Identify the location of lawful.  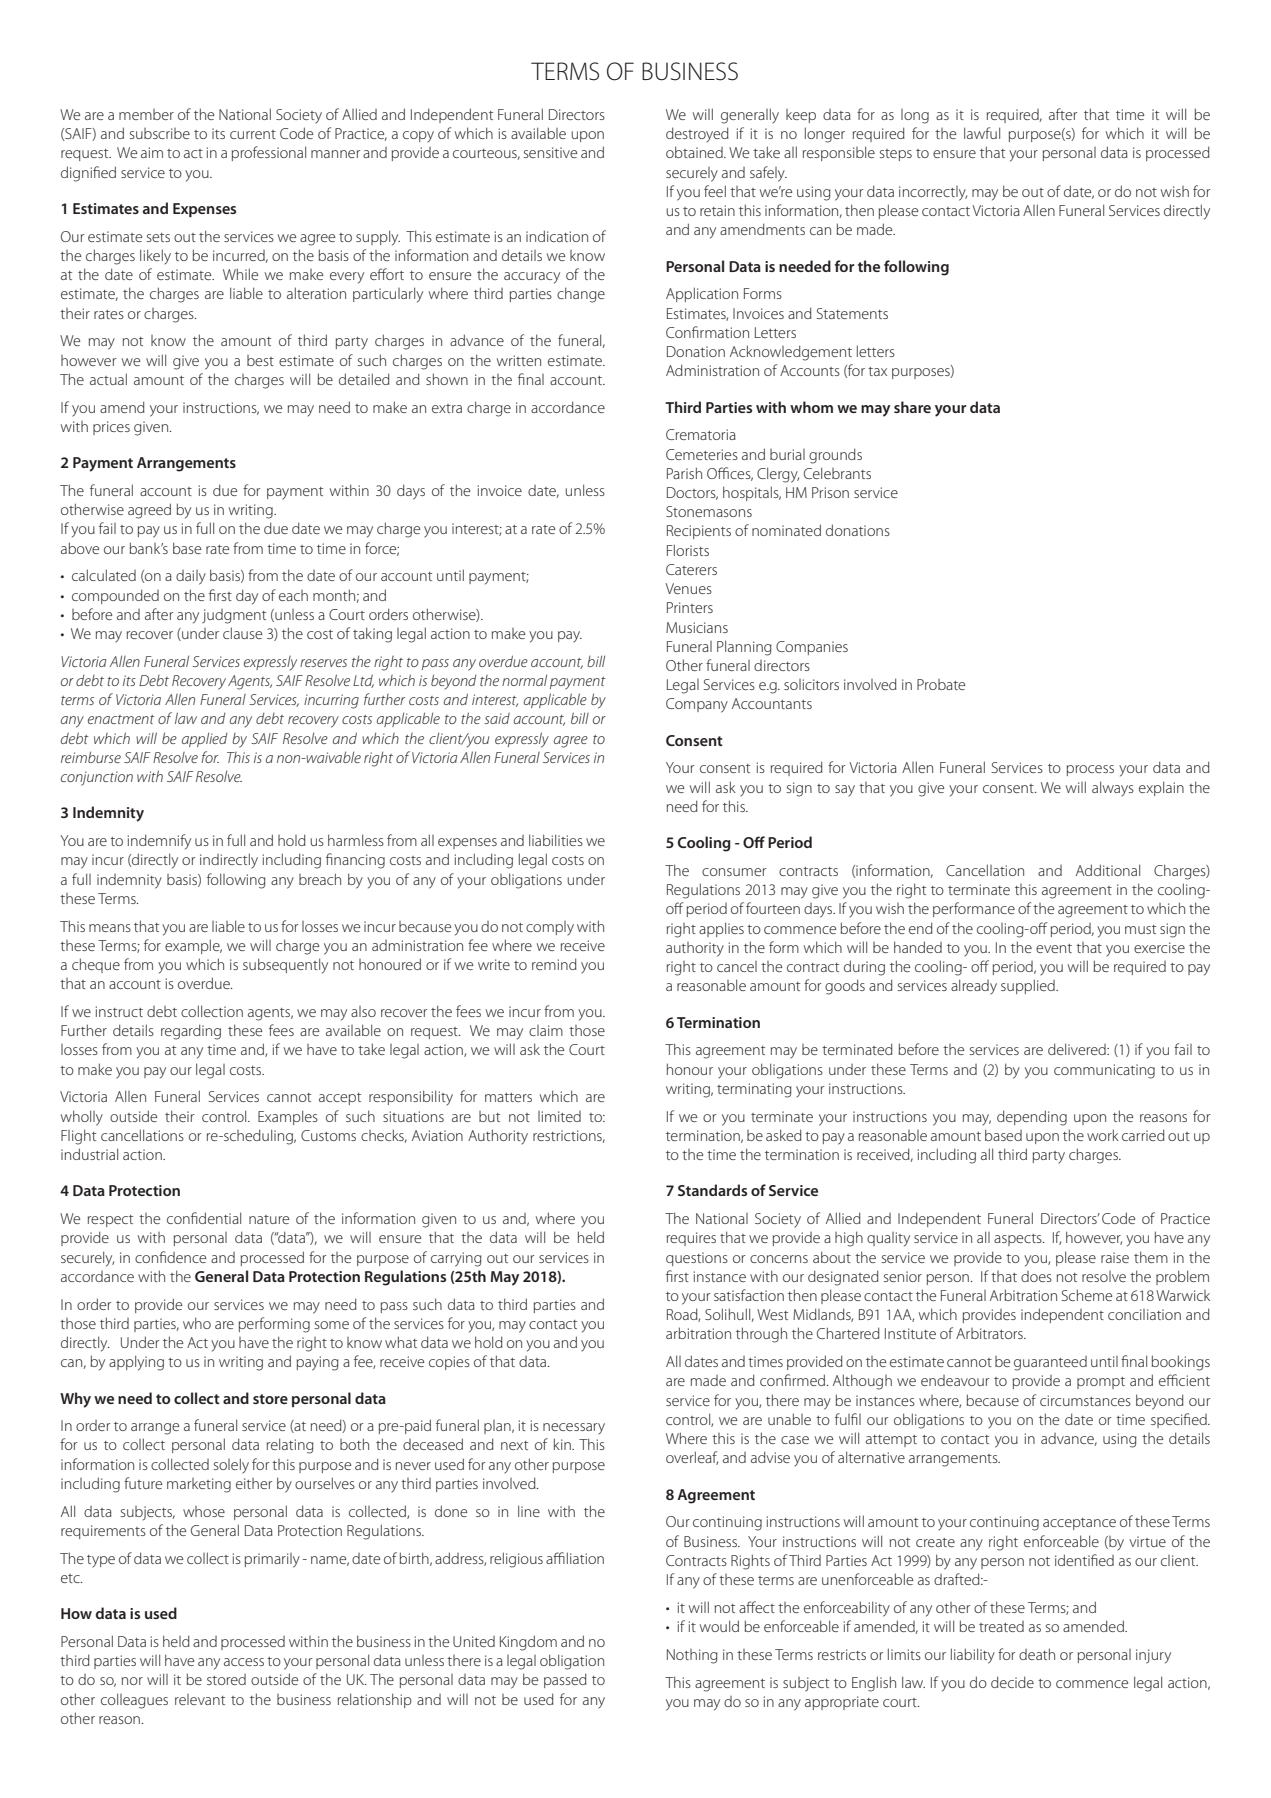
(982, 133).
